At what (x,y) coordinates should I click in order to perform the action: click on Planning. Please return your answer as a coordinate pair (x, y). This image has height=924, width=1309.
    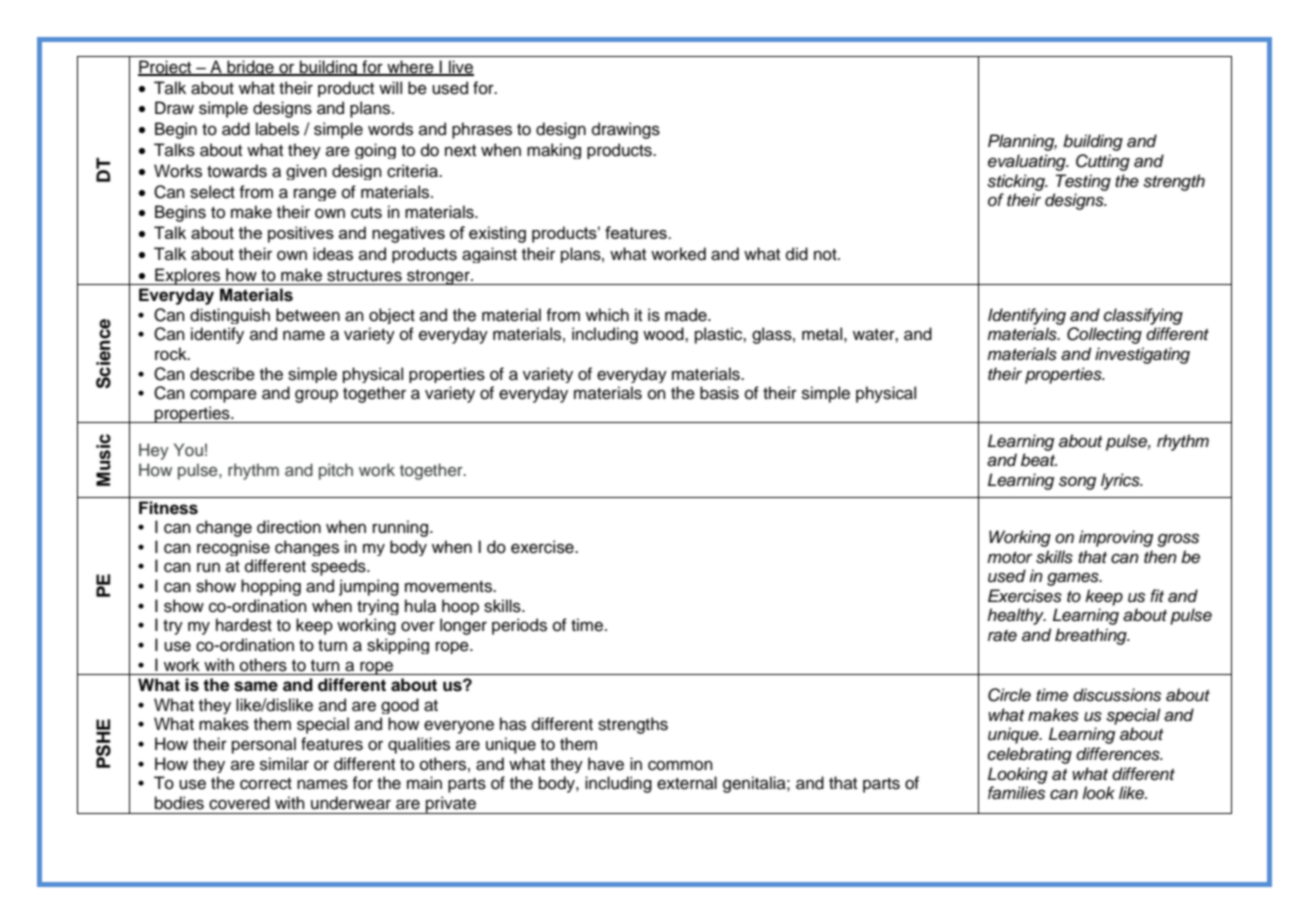
    Looking at the image, I should click on (1022, 142).
